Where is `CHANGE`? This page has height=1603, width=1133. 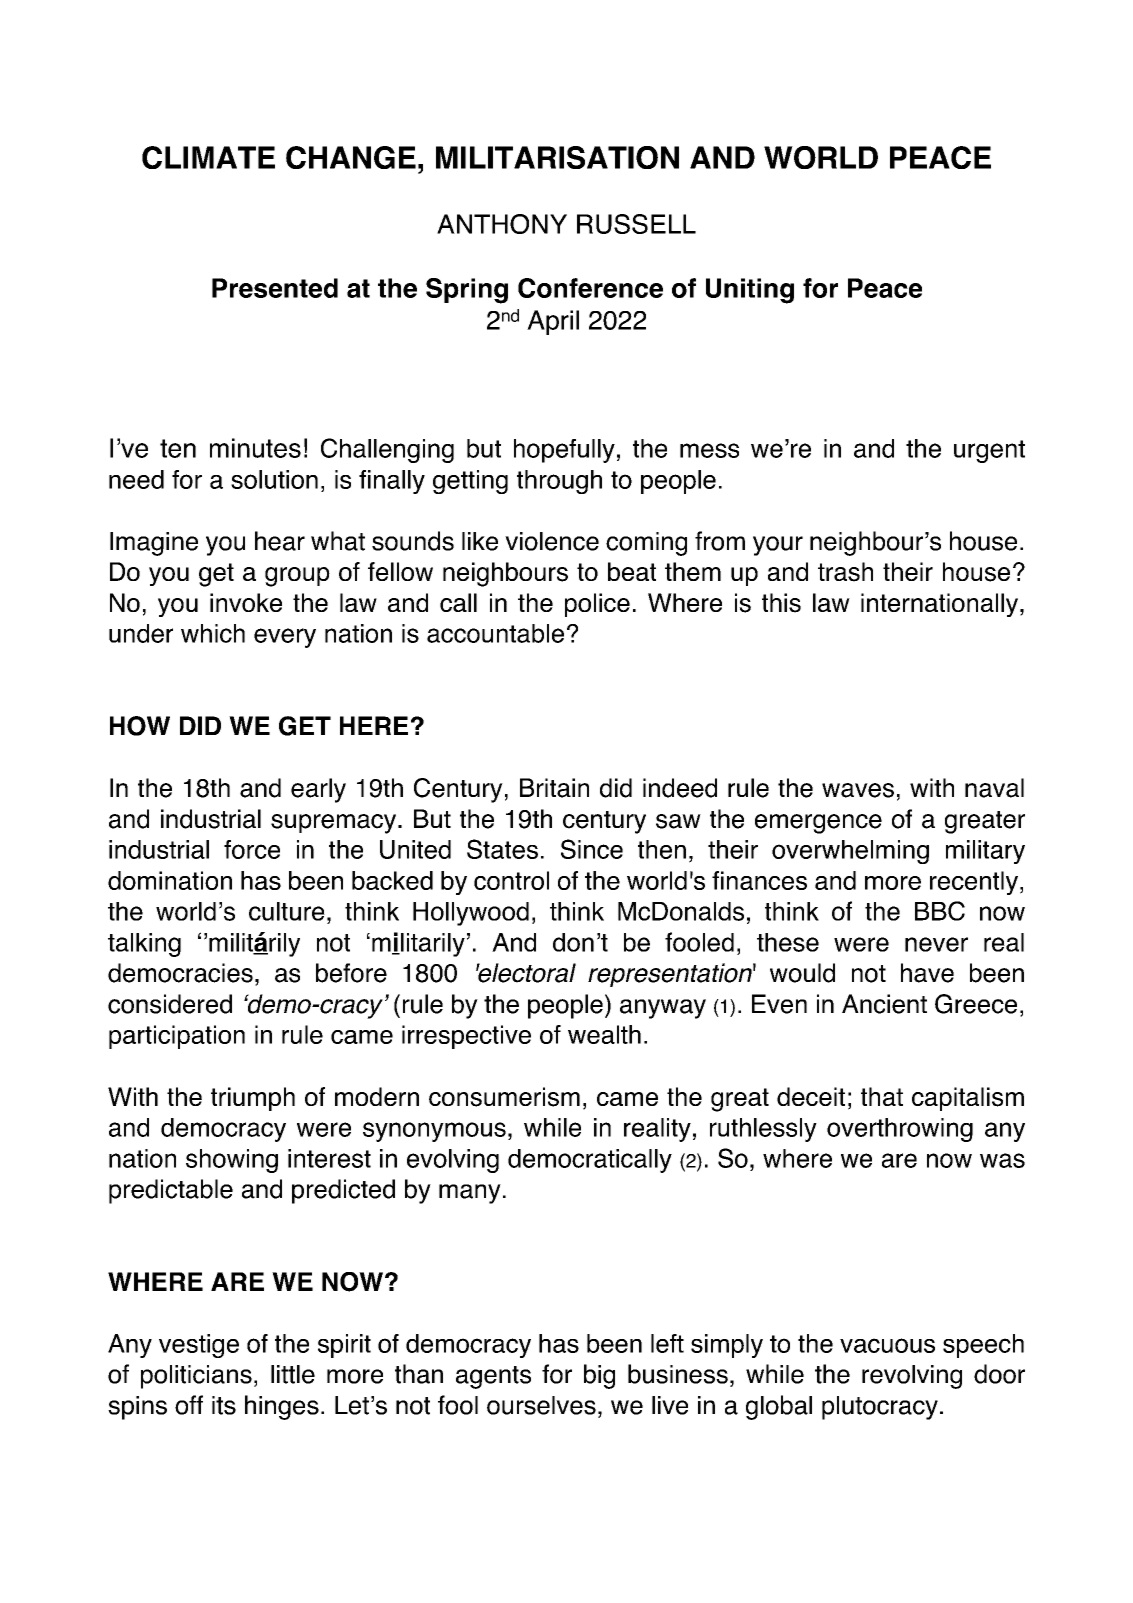 CHANGE is located at coordinates (351, 157).
